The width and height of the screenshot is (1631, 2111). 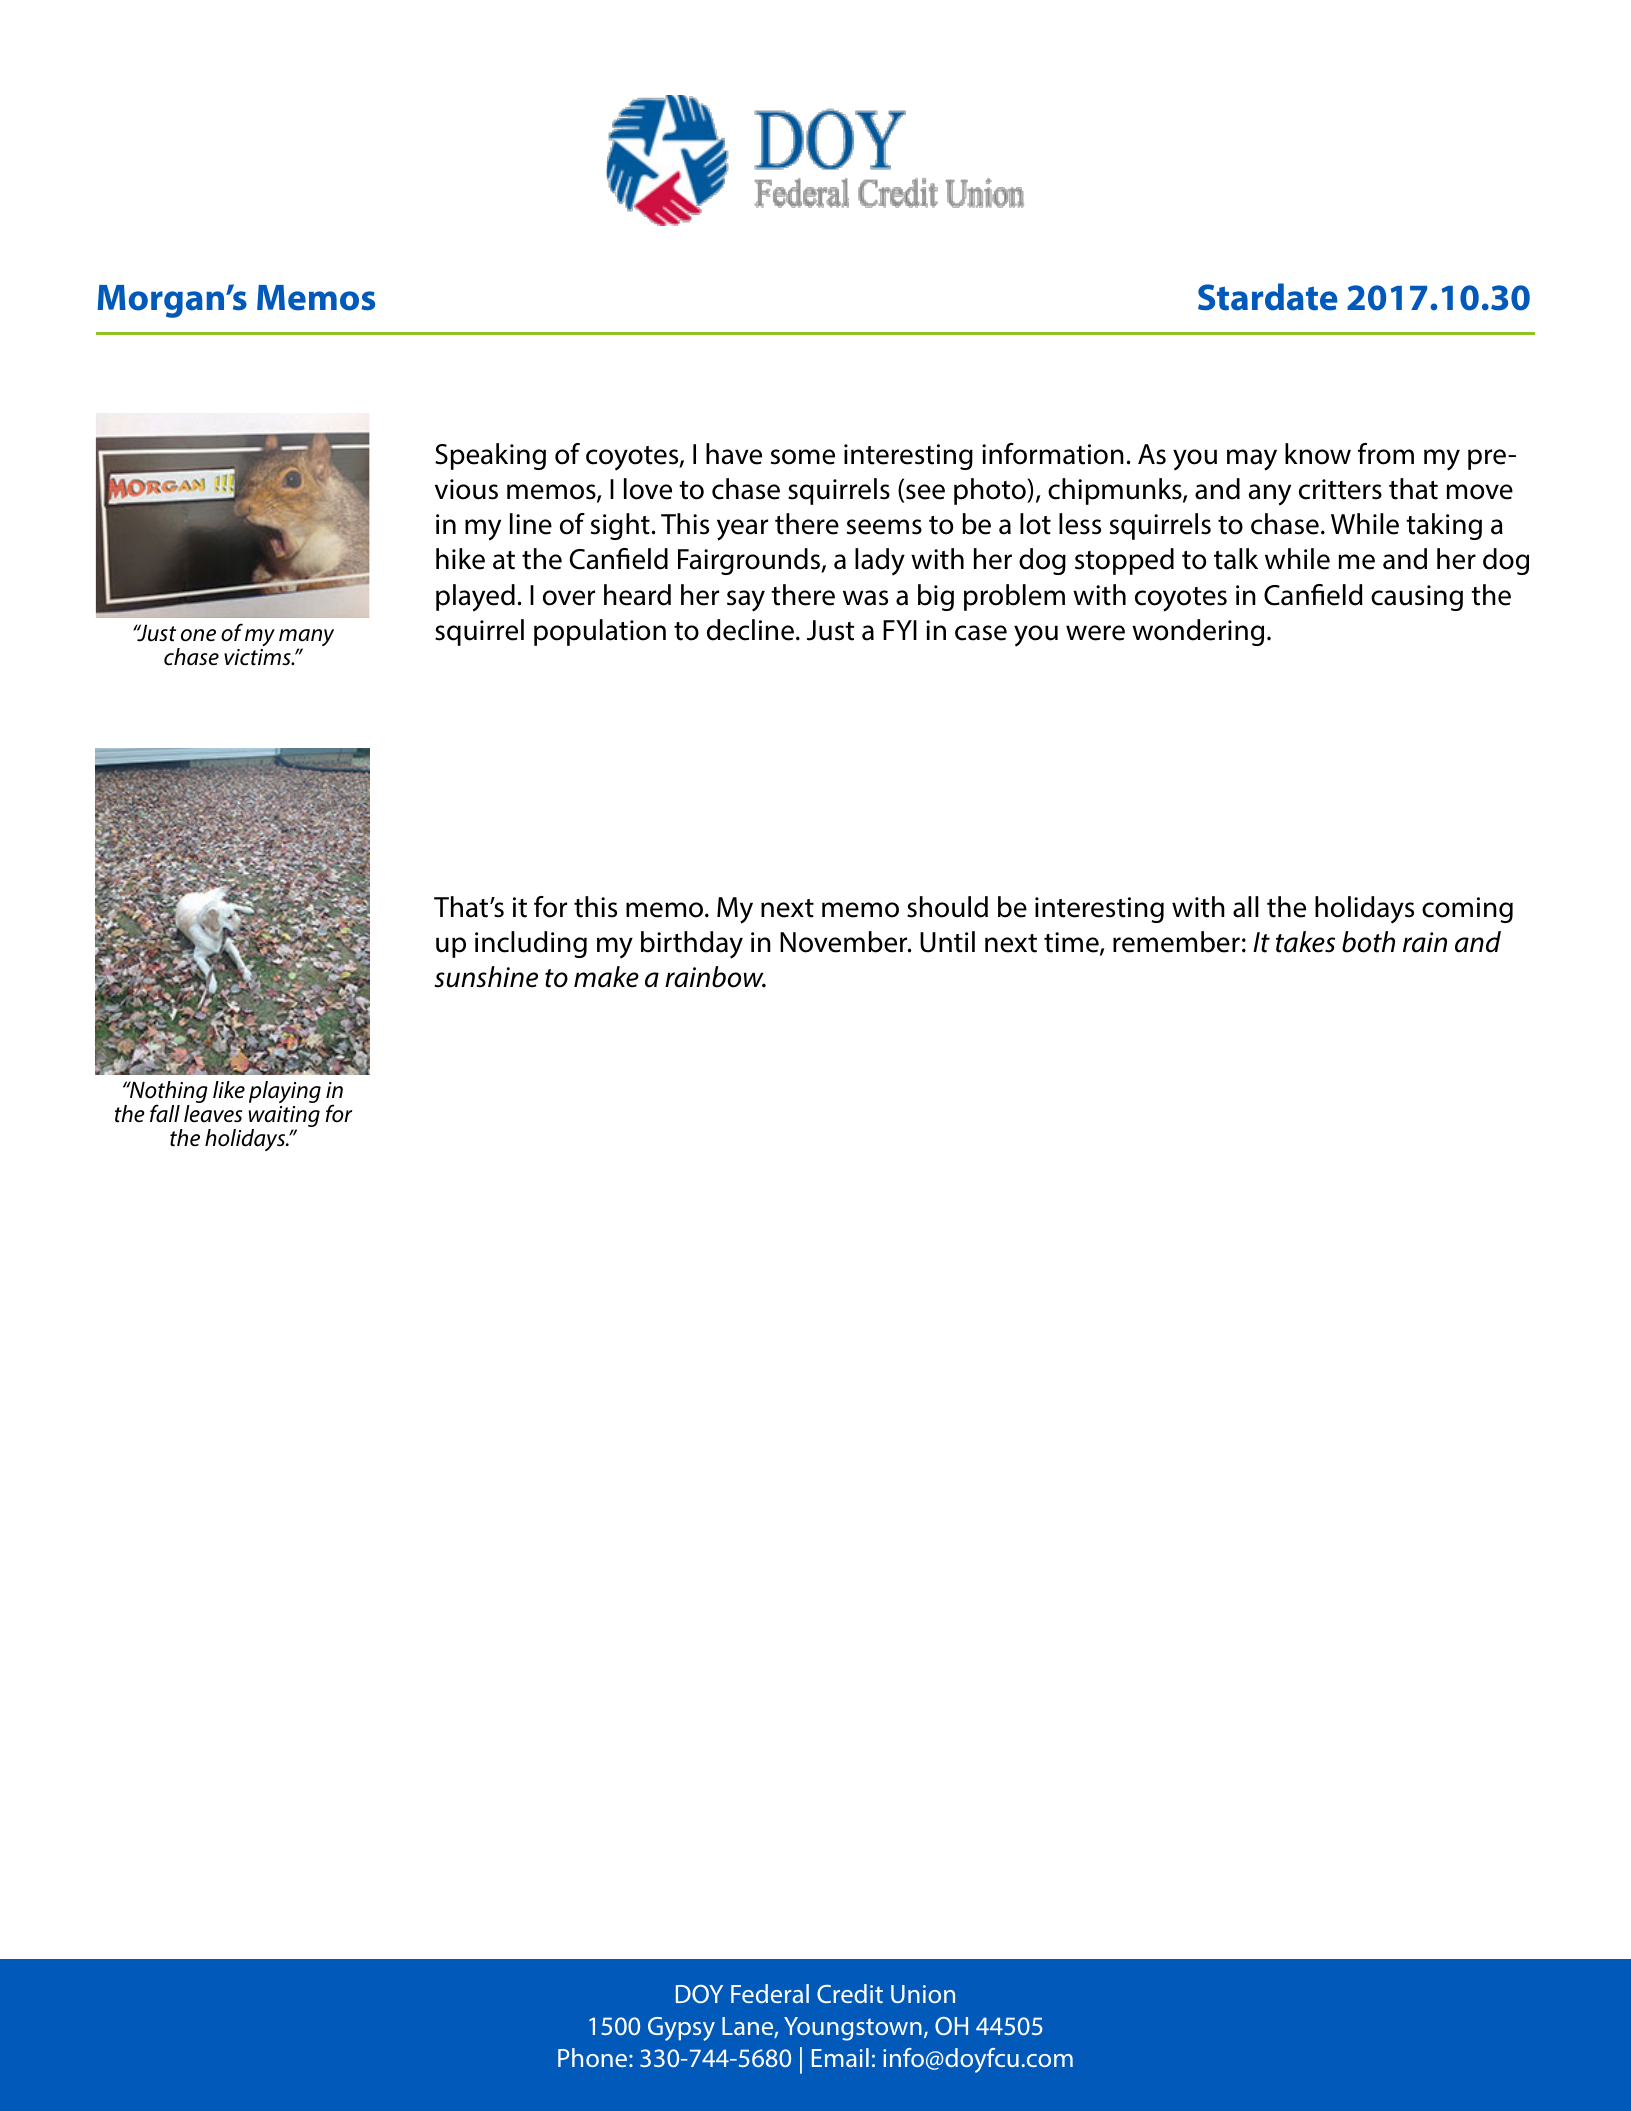 What do you see at coordinates (840, 2057) in the screenshot?
I see `Email` at bounding box center [840, 2057].
